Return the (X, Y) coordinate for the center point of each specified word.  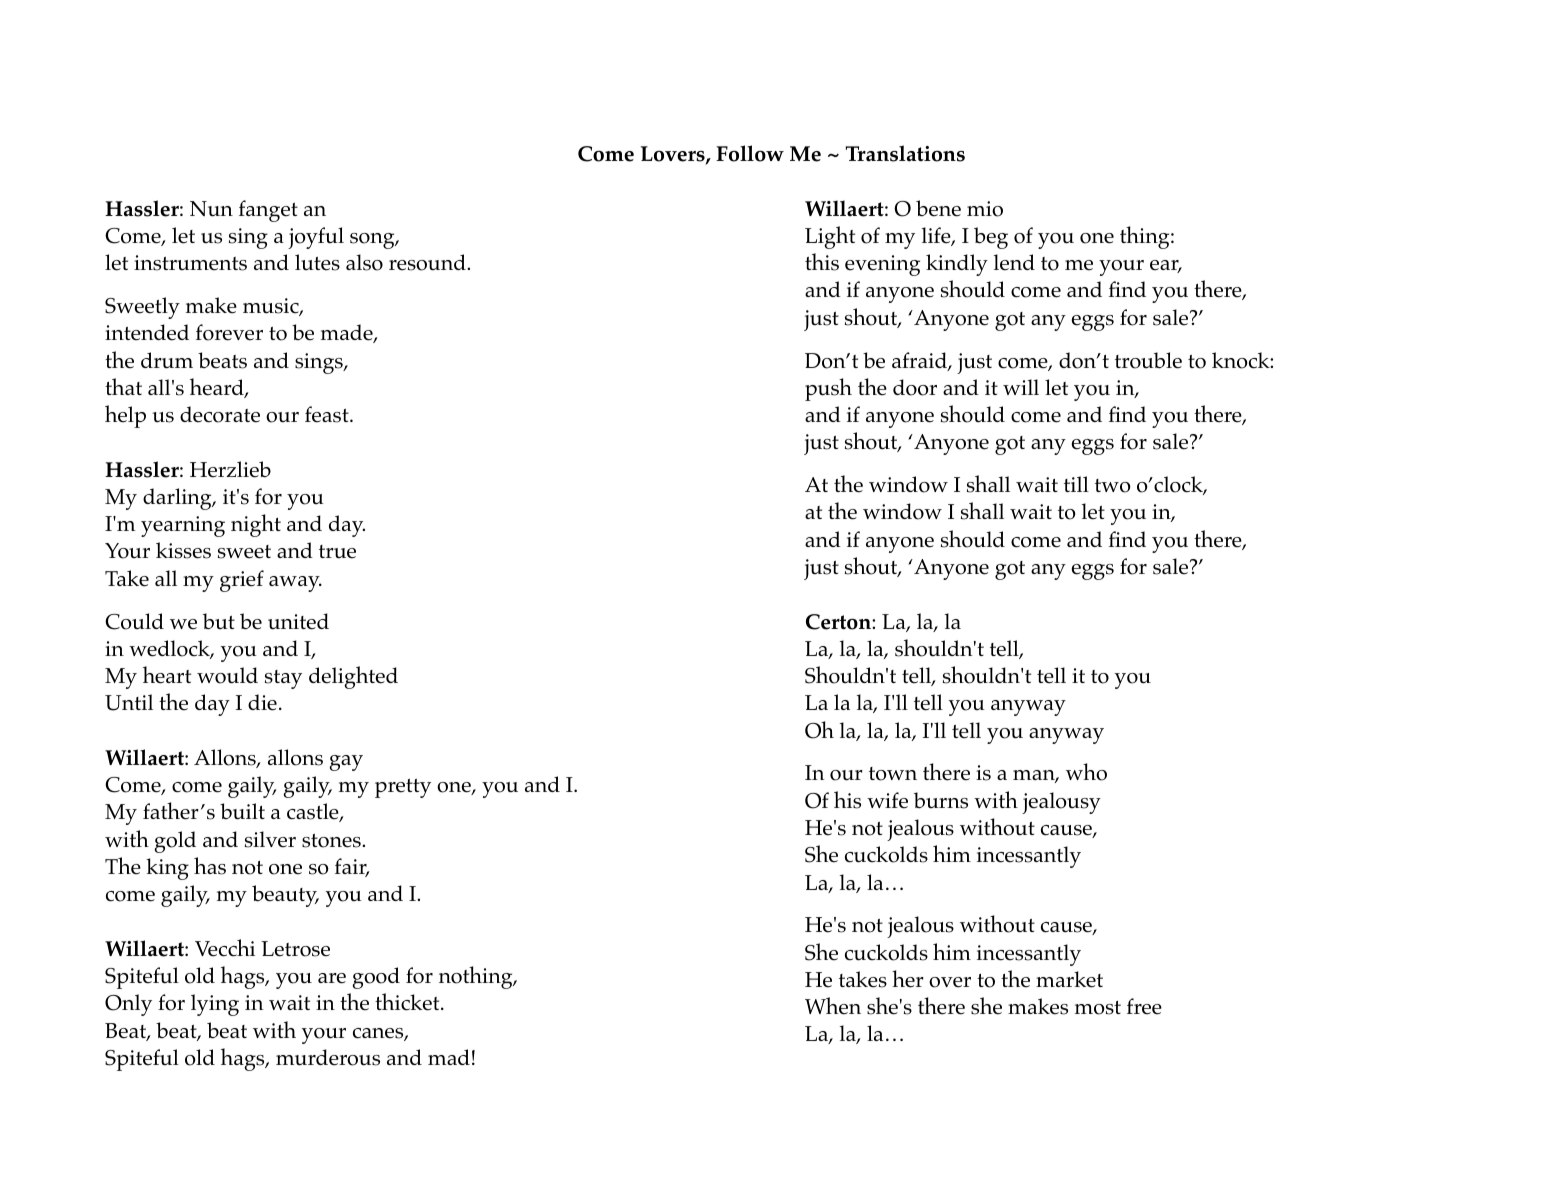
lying (215, 1005)
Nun (211, 209)
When (833, 1006)
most (1098, 1008)
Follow (750, 153)
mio (985, 209)
